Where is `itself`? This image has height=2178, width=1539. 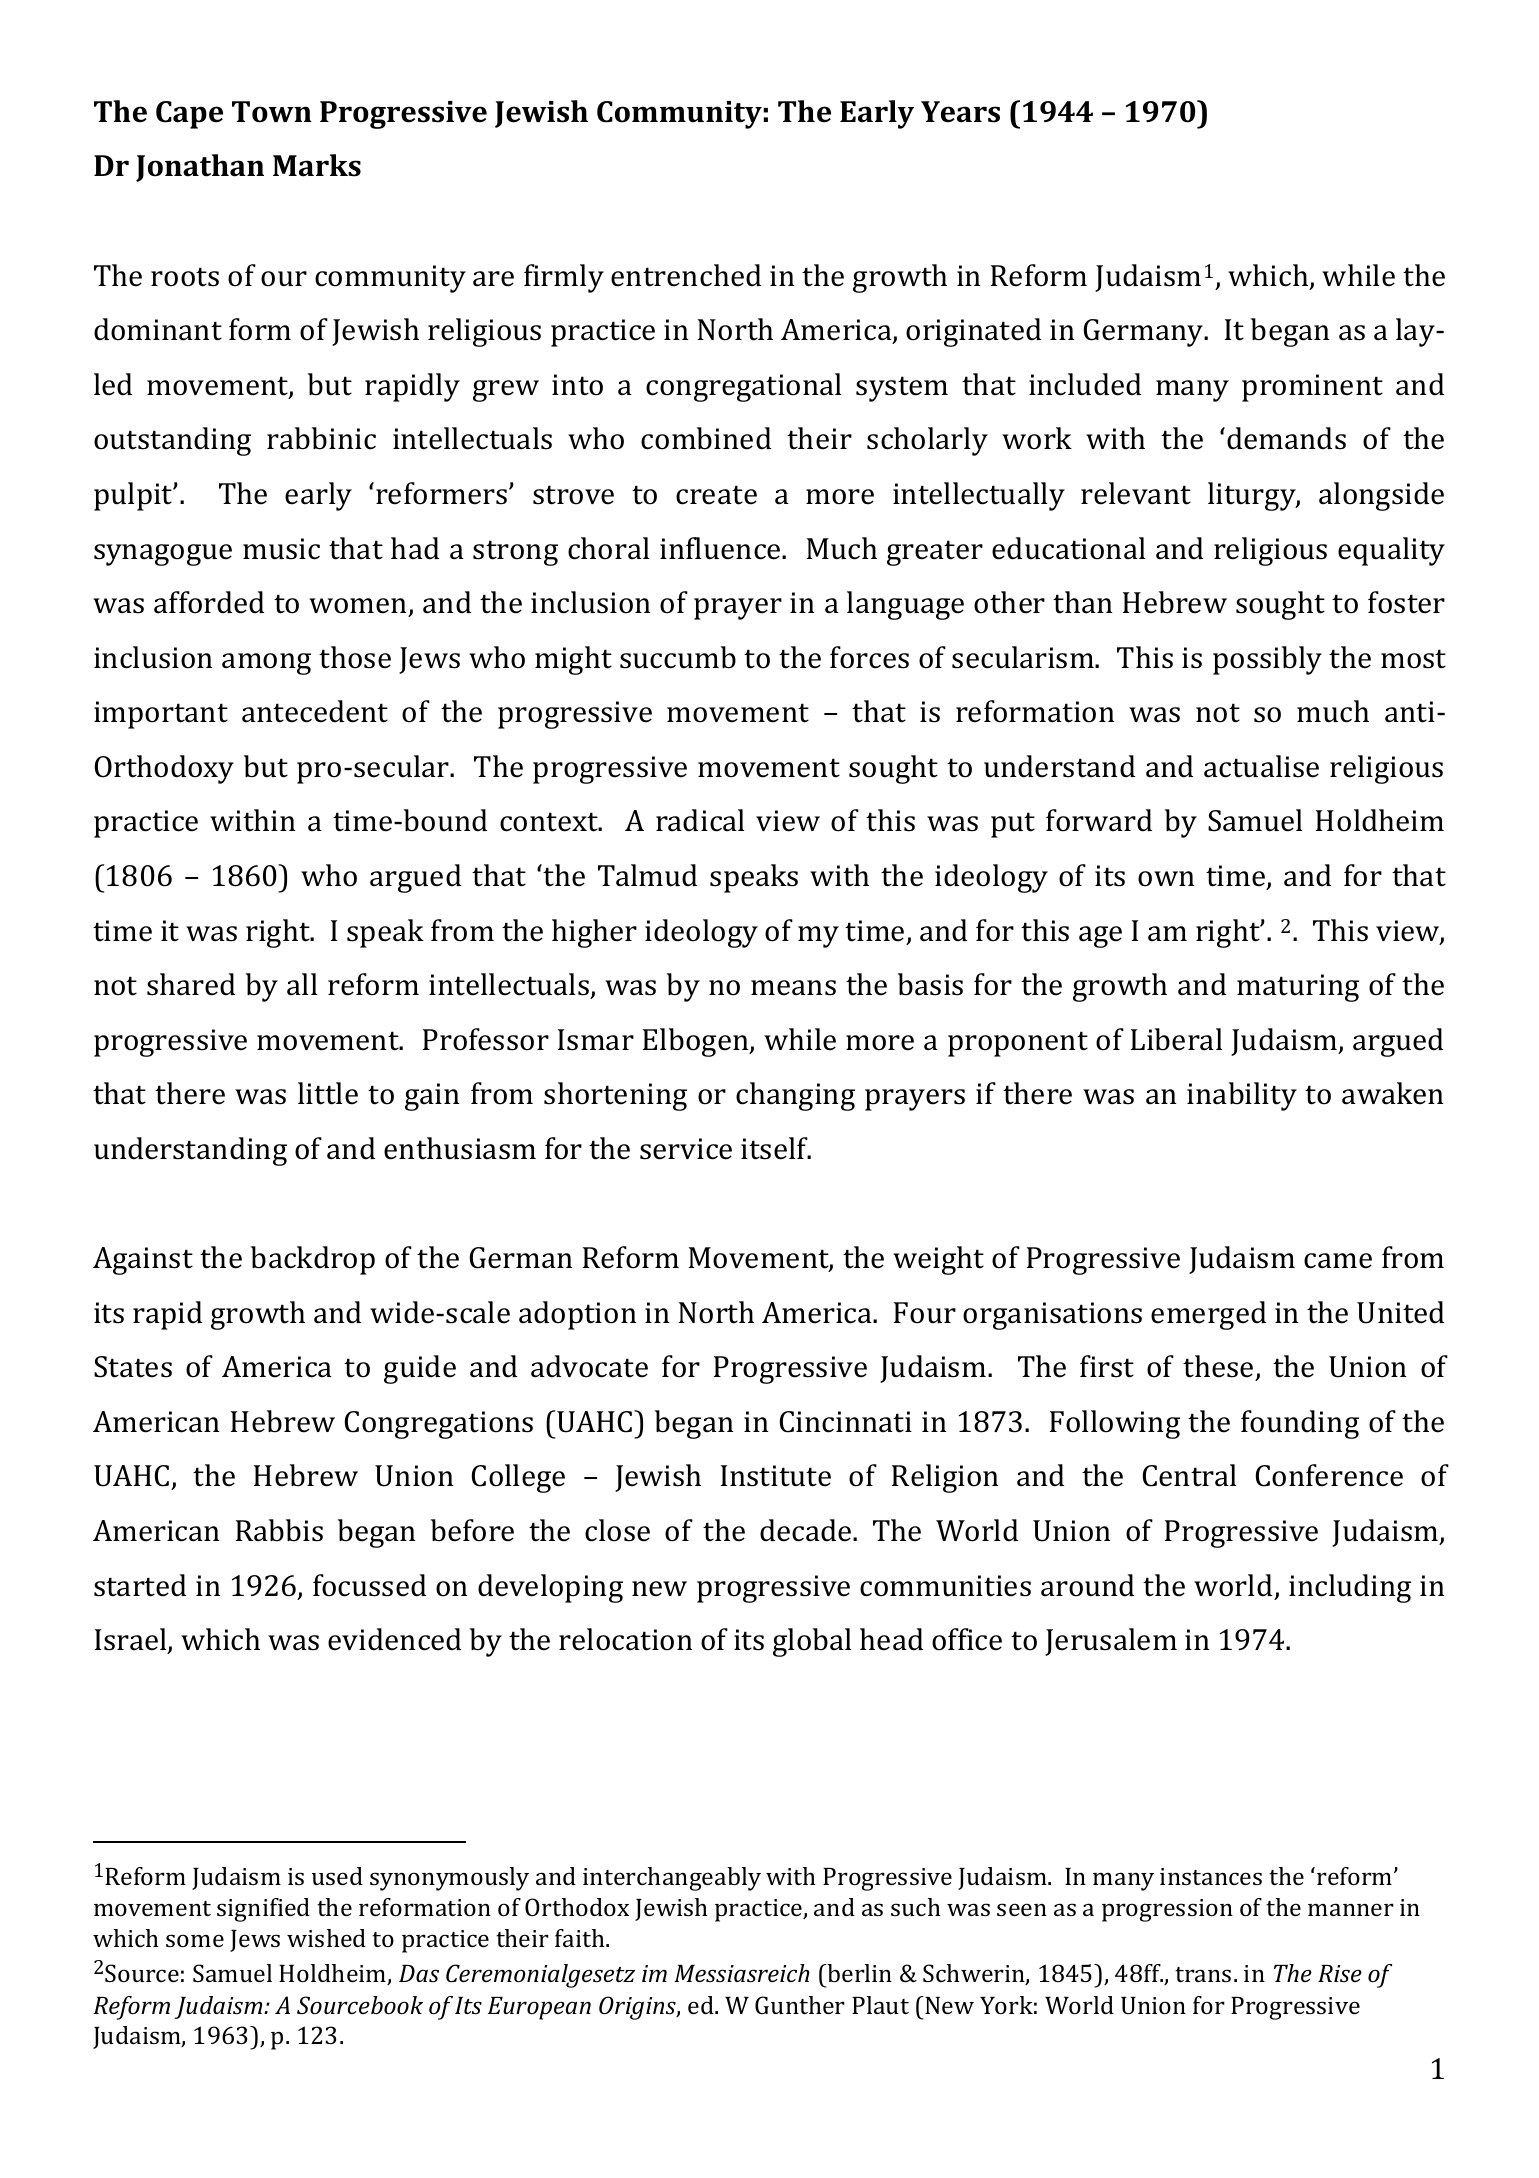 itself is located at coordinates (776, 1148).
